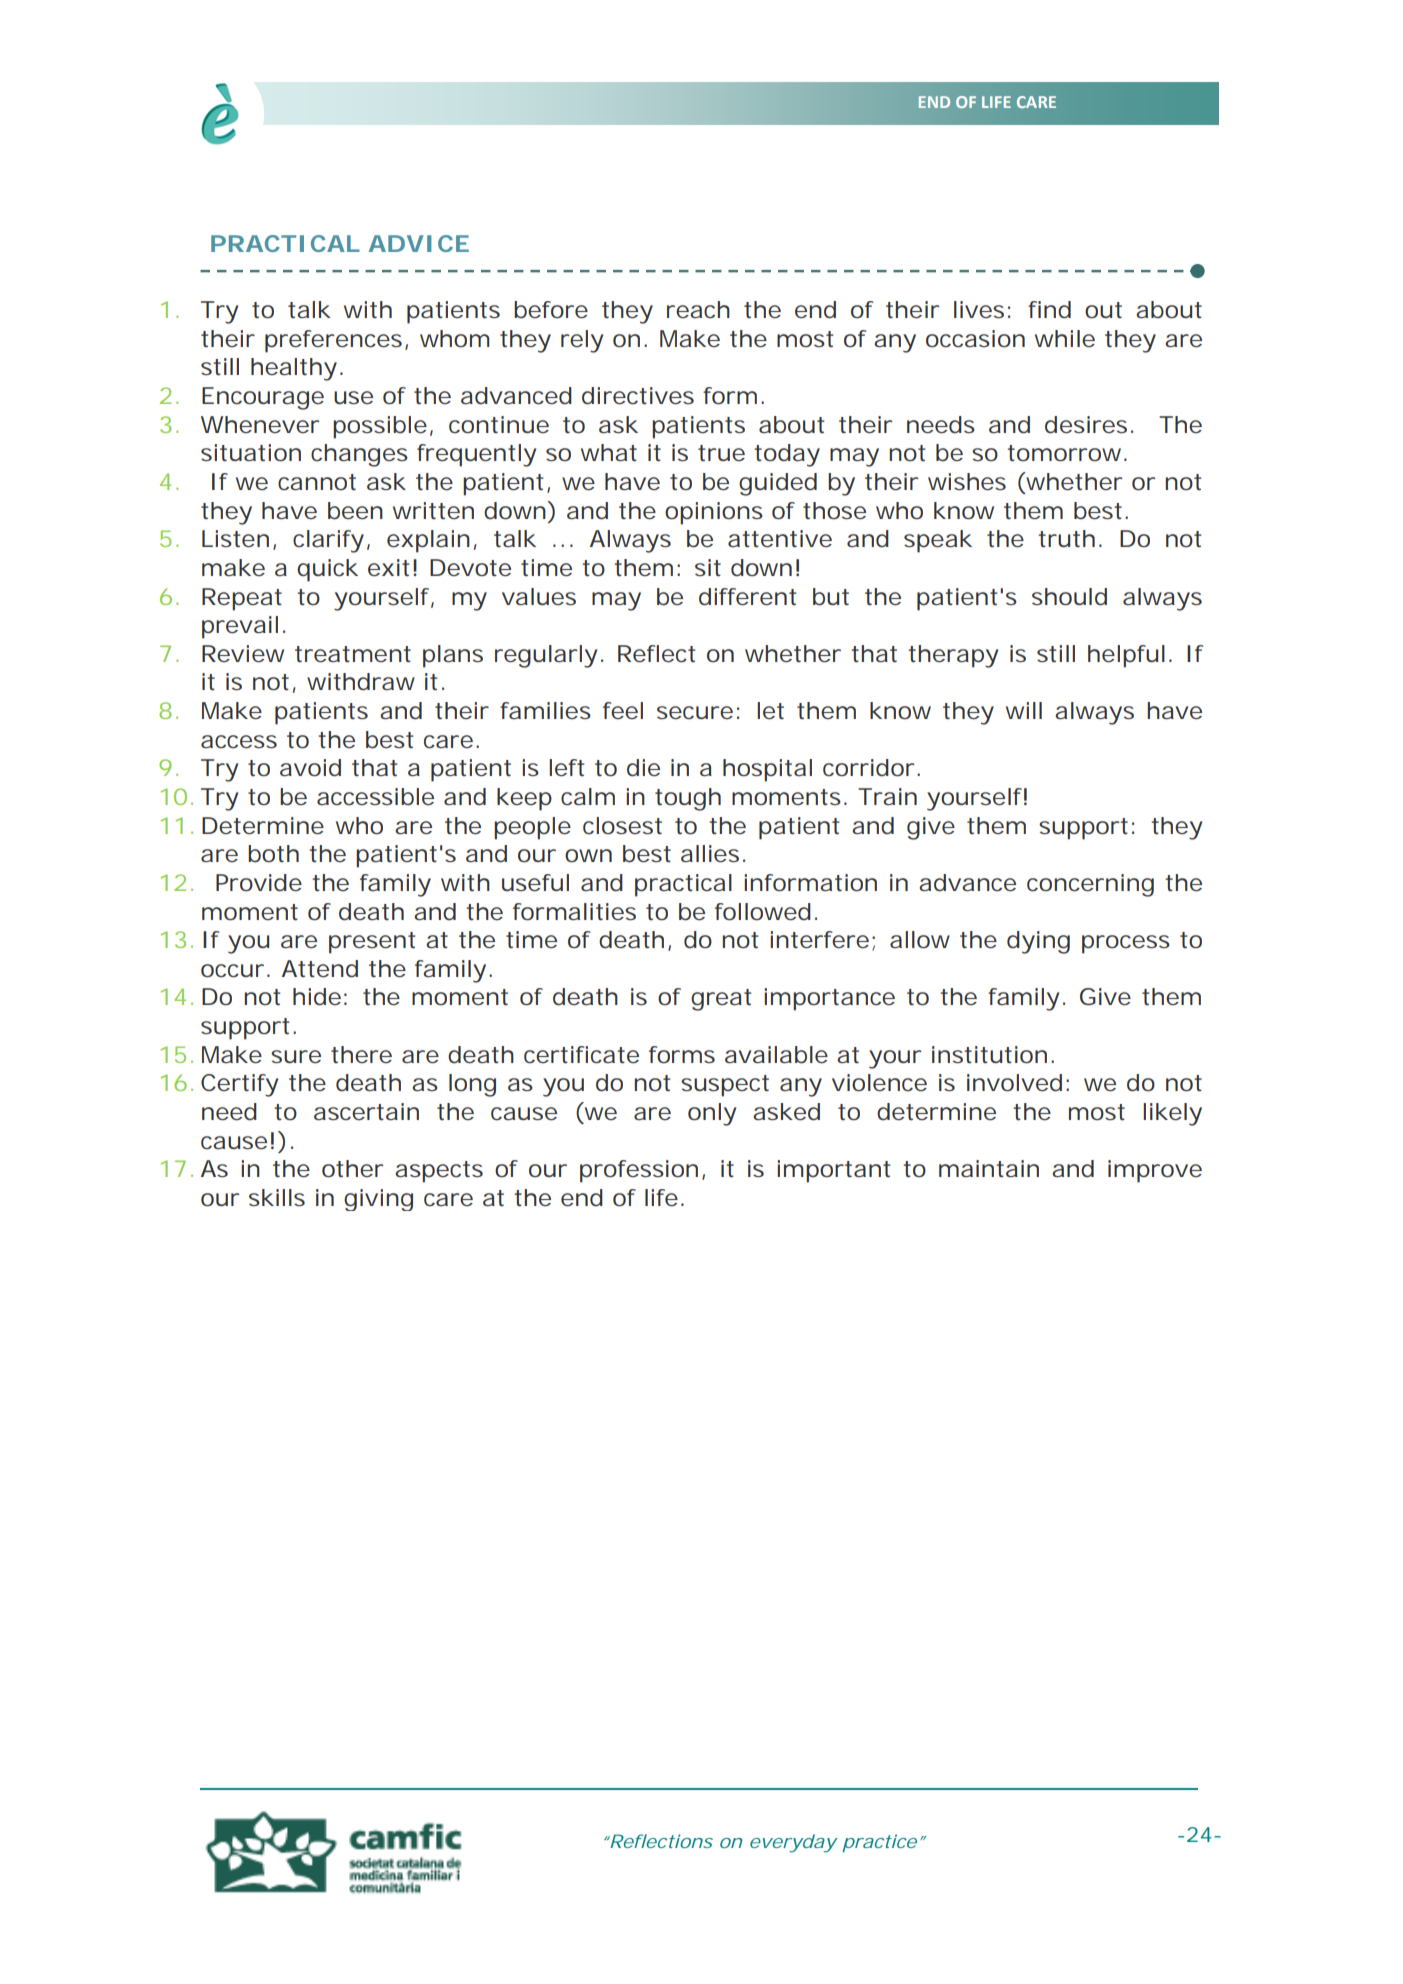  Describe the element at coordinates (725, 1086) in the screenshot. I see `suspect` at that location.
